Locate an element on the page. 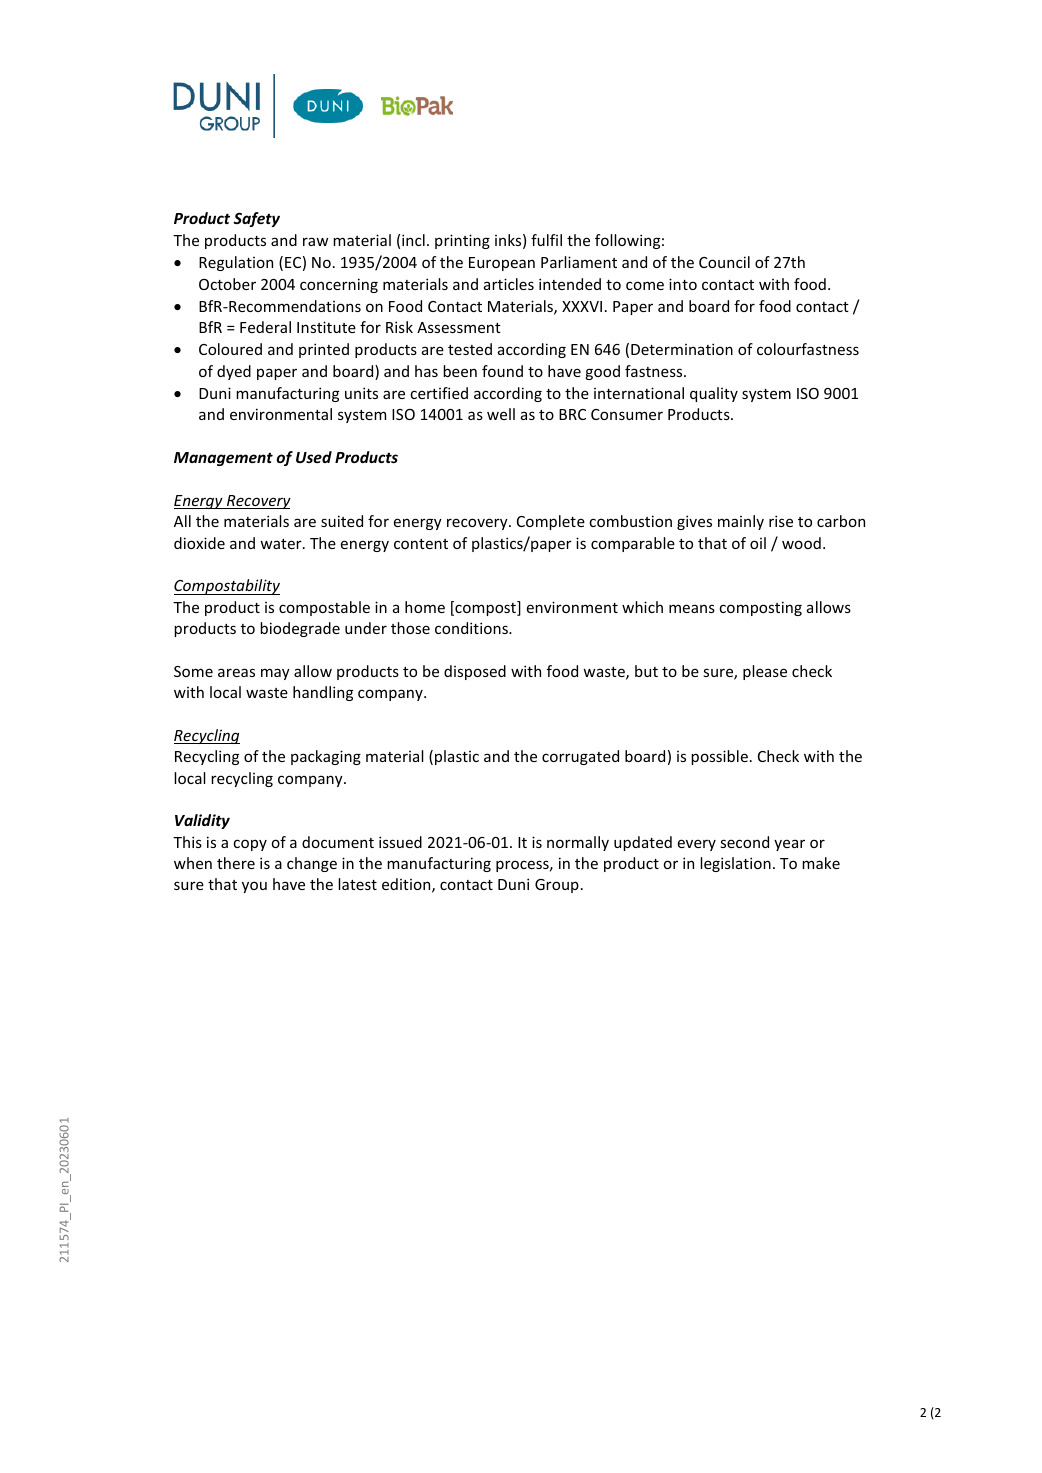  Group is located at coordinates (557, 886).
